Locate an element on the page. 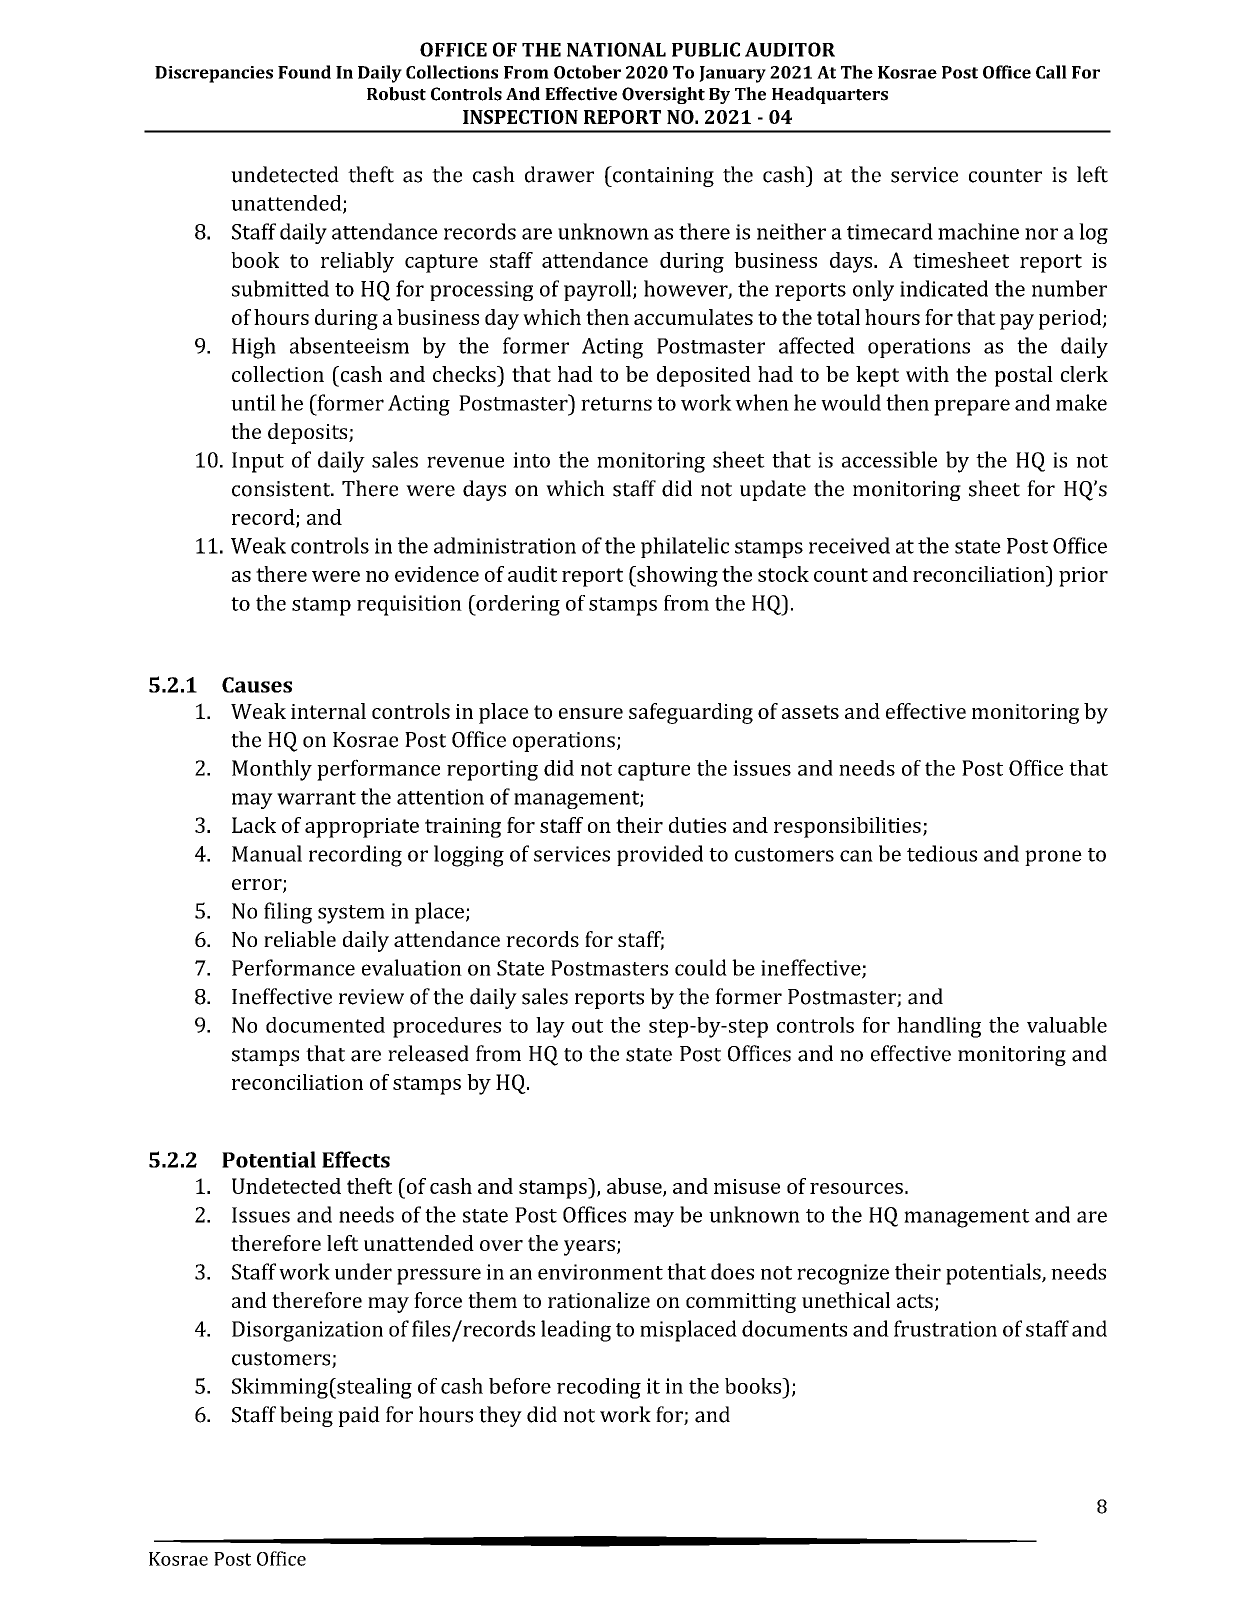 This page has width=1255, height=1624. NATIONAL is located at coordinates (616, 49).
